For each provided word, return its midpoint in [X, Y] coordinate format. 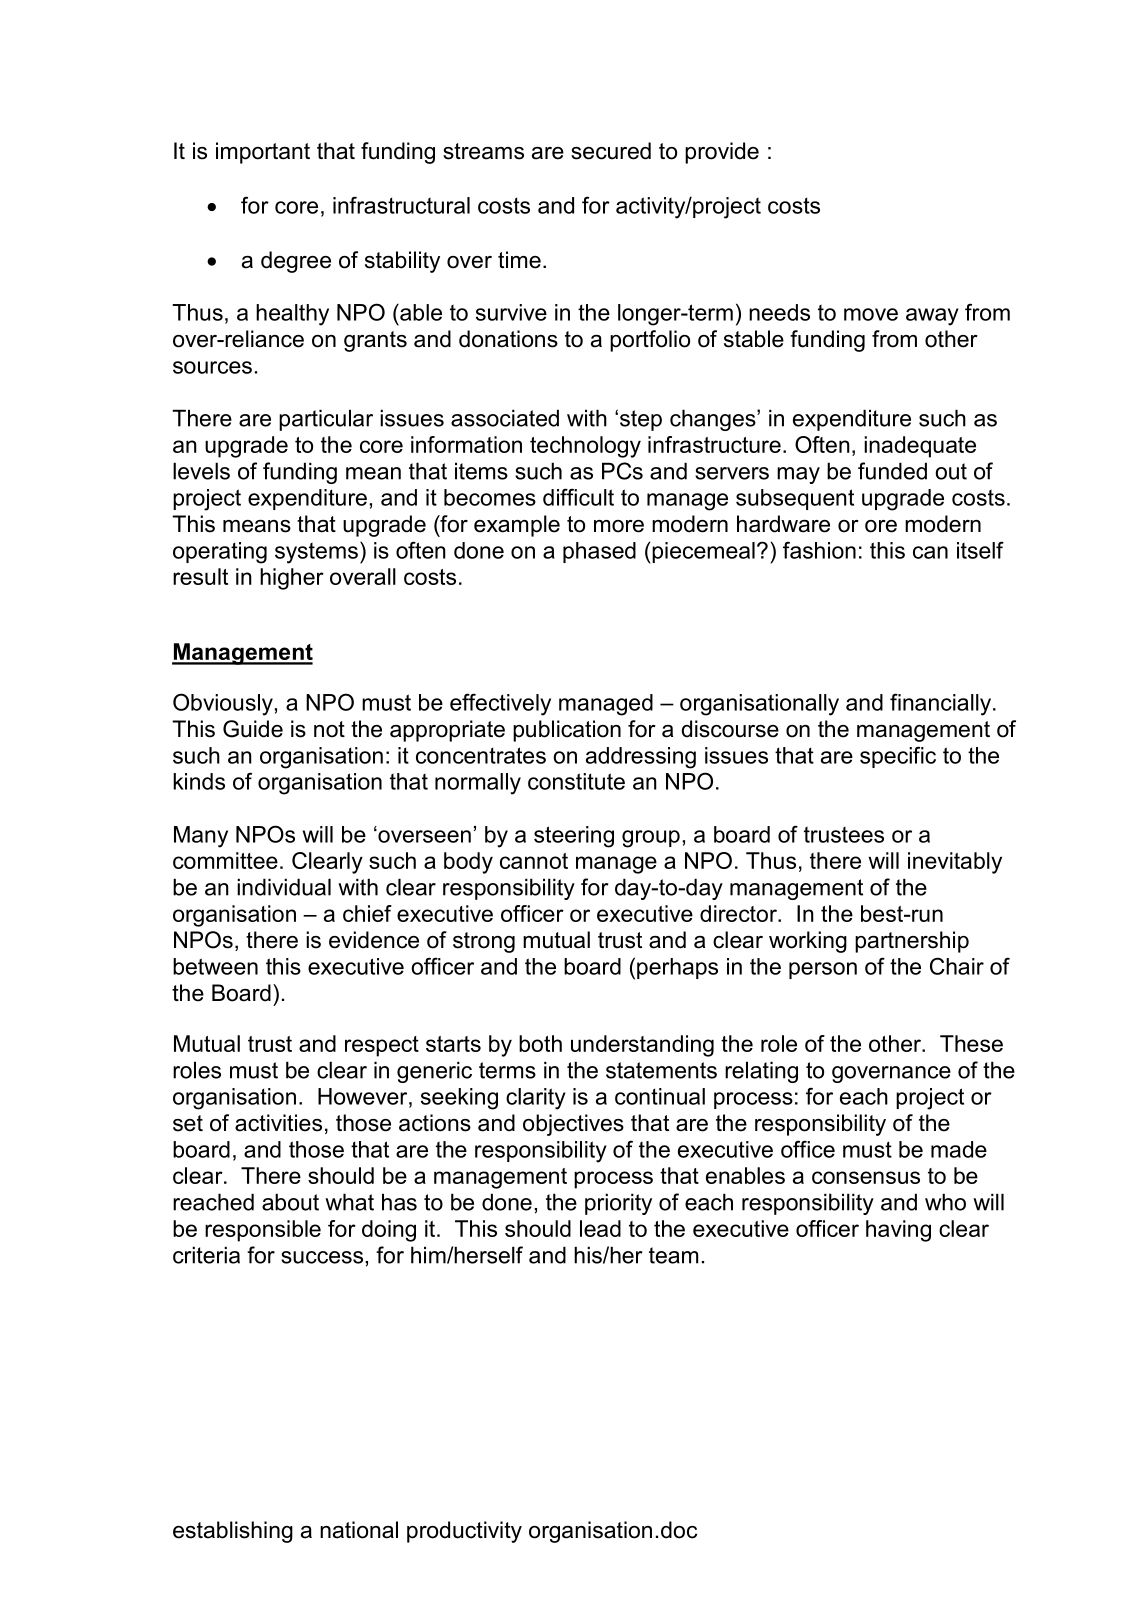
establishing [233, 1532]
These [971, 1043]
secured [611, 151]
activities [278, 1123]
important [263, 153]
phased [599, 552]
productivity [464, 1532]
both [540, 1043]
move [871, 314]
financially [942, 704]
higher [292, 579]
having [898, 1231]
